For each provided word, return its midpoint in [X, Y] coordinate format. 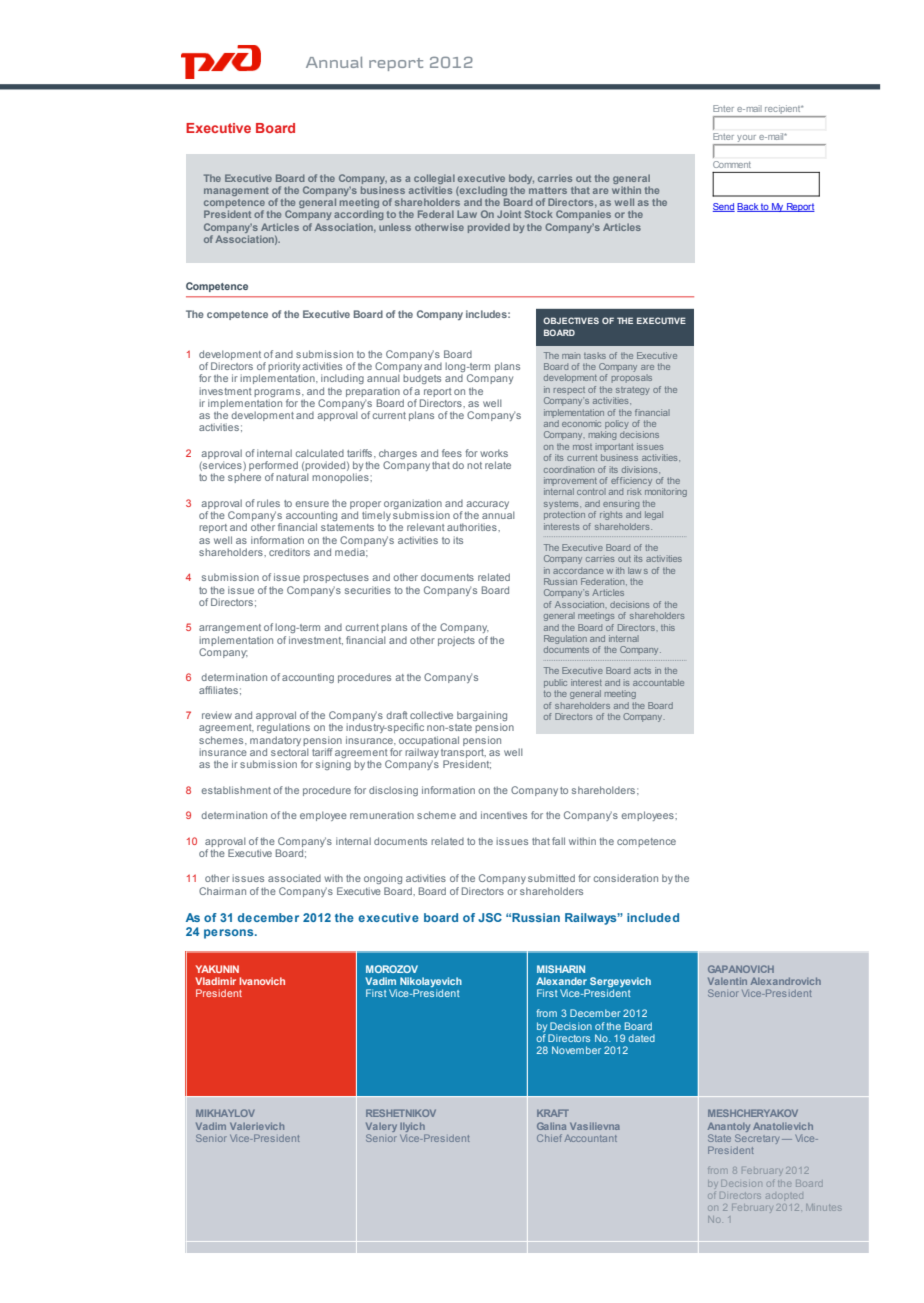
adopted [784, 1196]
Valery [381, 1127]
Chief [549, 1138]
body [521, 179]
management [236, 191]
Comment [731, 164]
